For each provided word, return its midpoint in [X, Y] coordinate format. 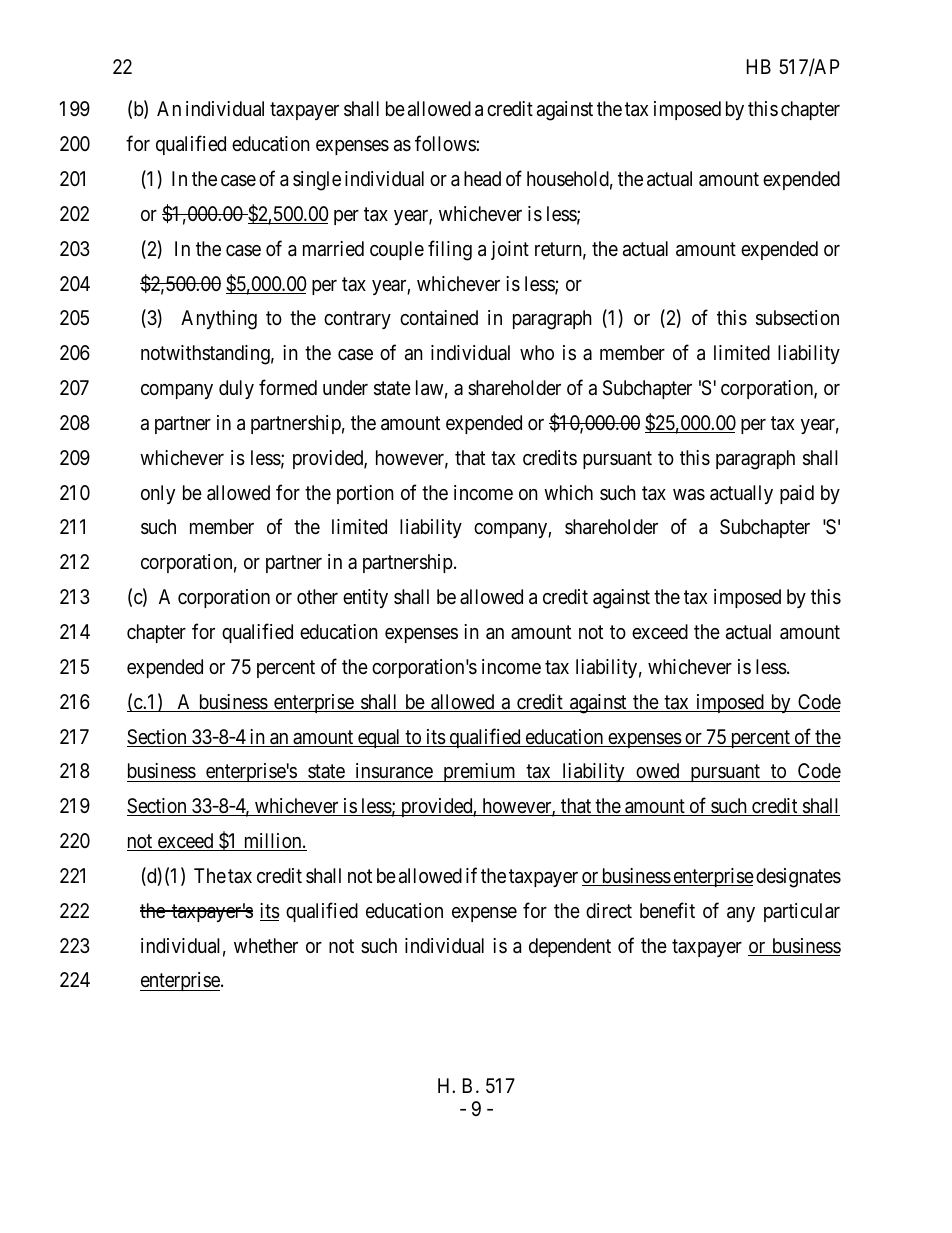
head [482, 179]
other [317, 596]
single [317, 181]
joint [510, 250]
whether [266, 945]
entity [365, 598]
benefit [667, 910]
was [689, 495]
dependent [570, 947]
